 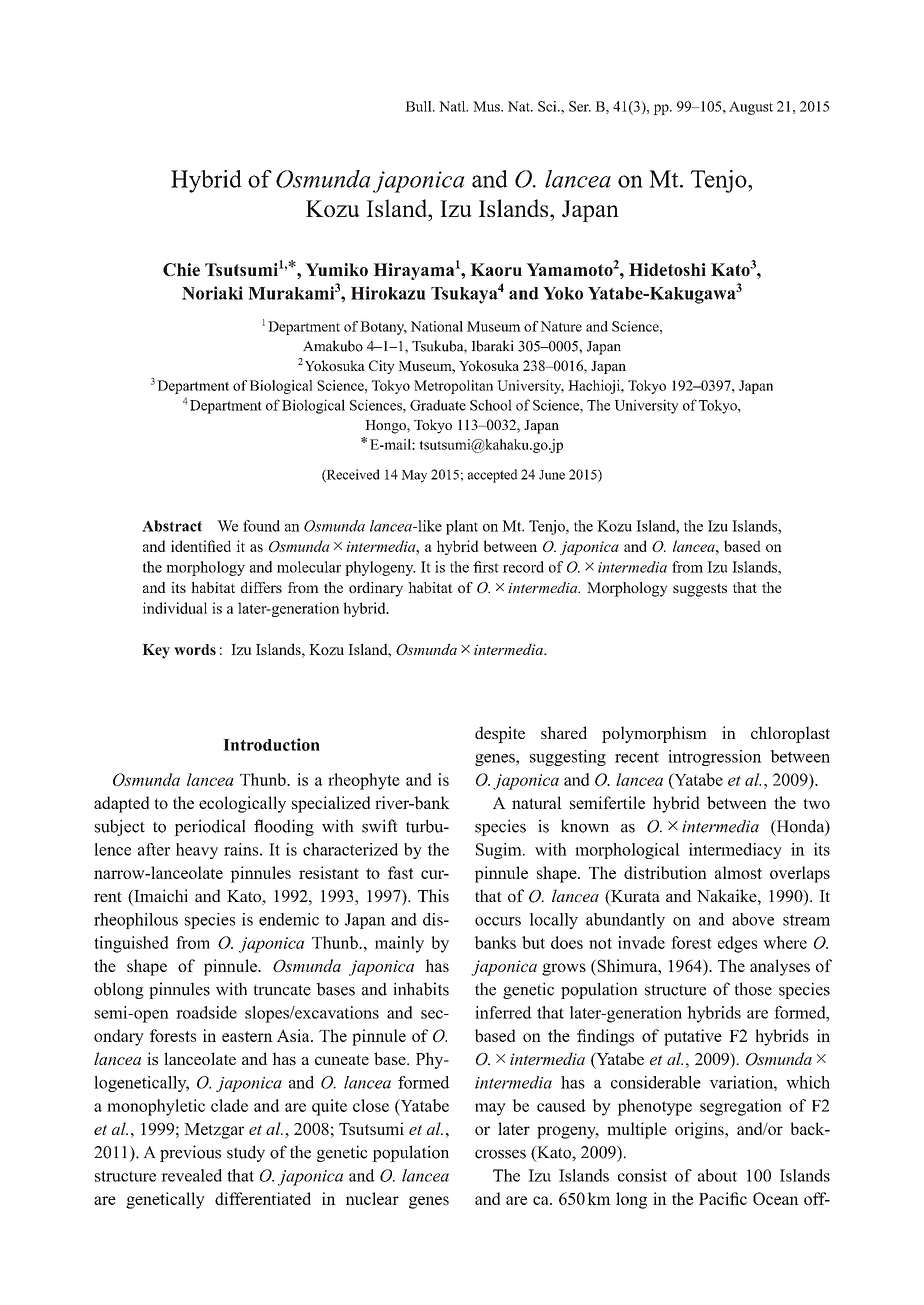 What do you see at coordinates (181, 269) in the document?
I see `Chie` at bounding box center [181, 269].
